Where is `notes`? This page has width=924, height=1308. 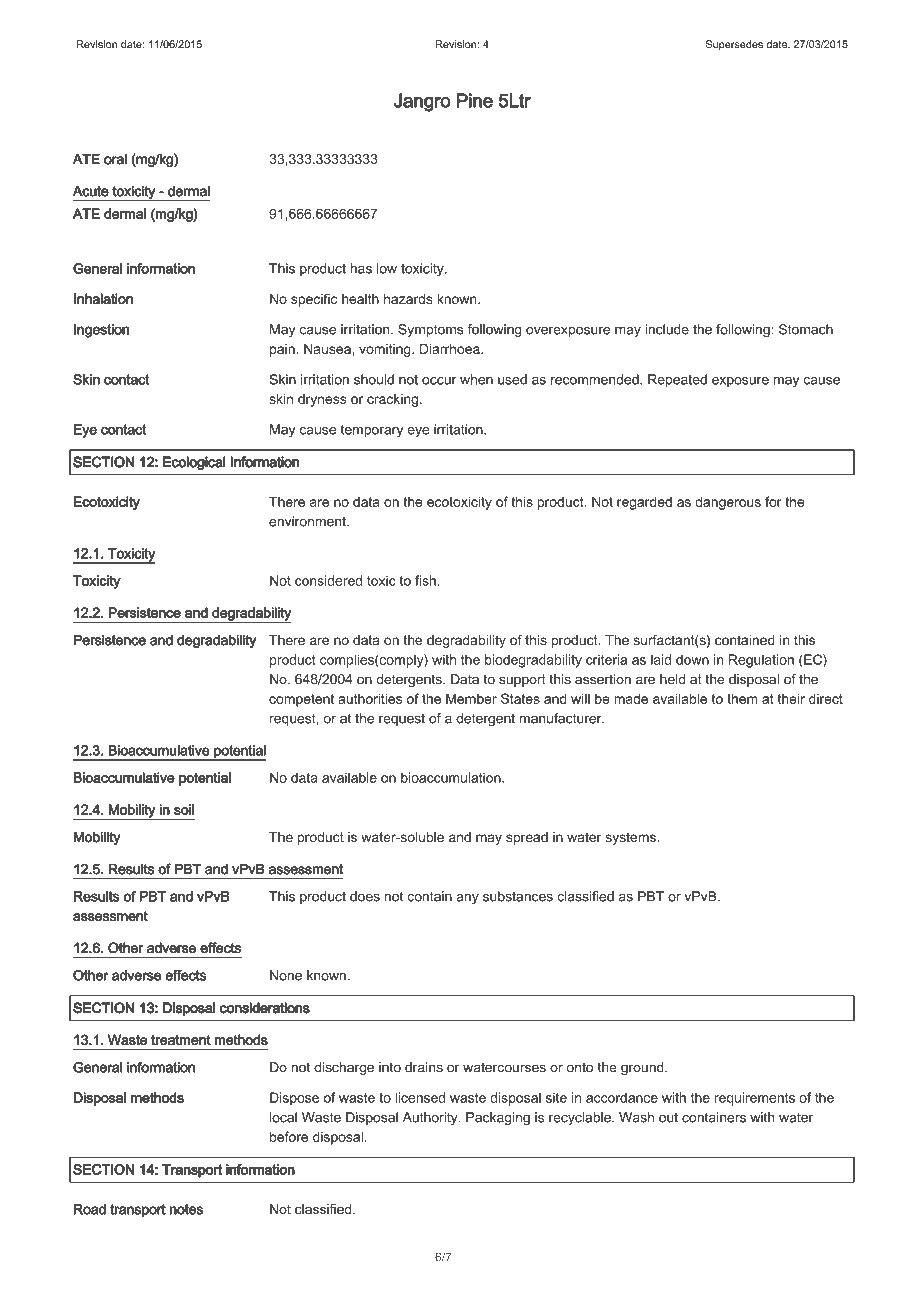 notes is located at coordinates (186, 1209).
